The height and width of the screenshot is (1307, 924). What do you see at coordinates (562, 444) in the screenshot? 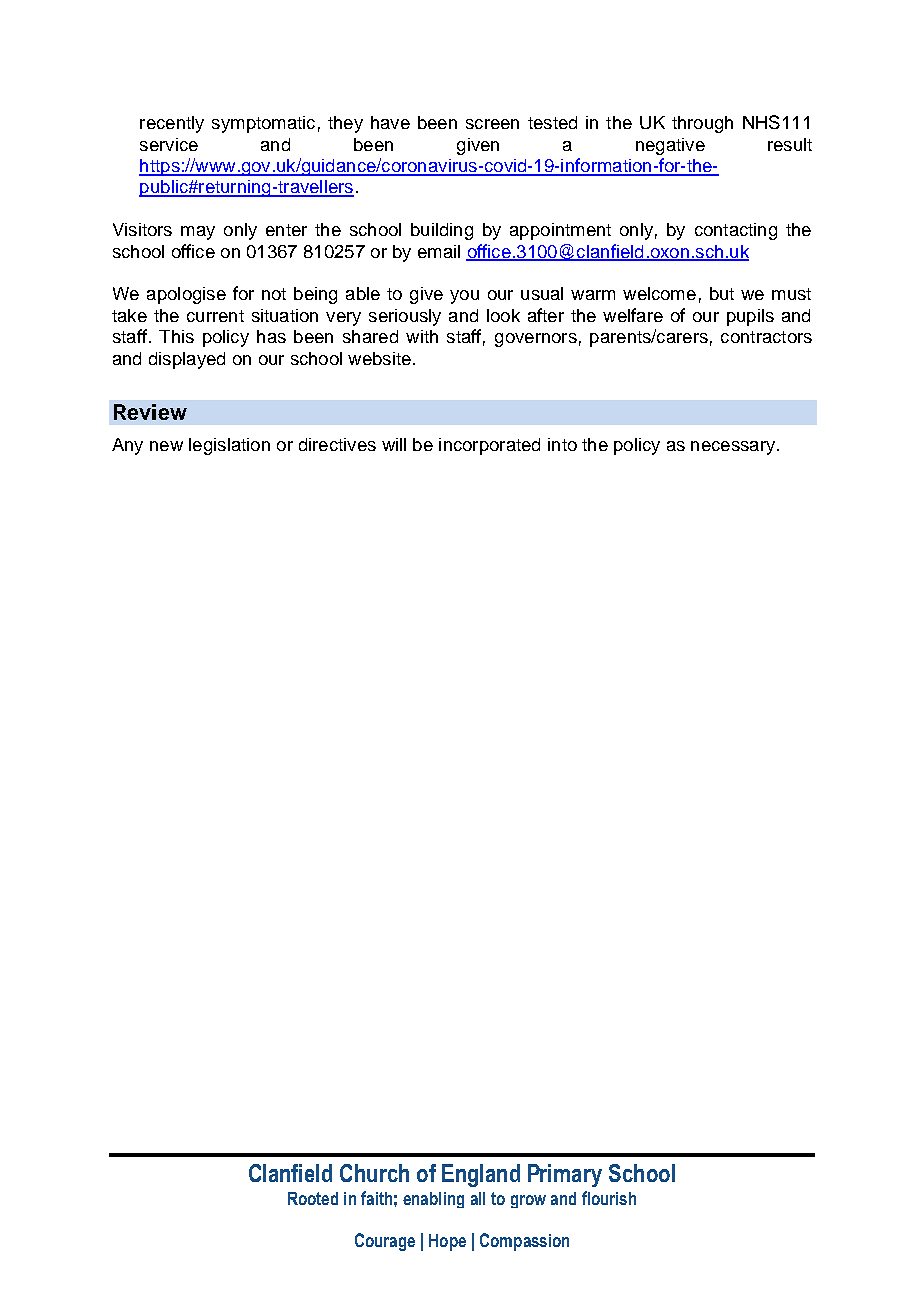
I see `into` at bounding box center [562, 444].
